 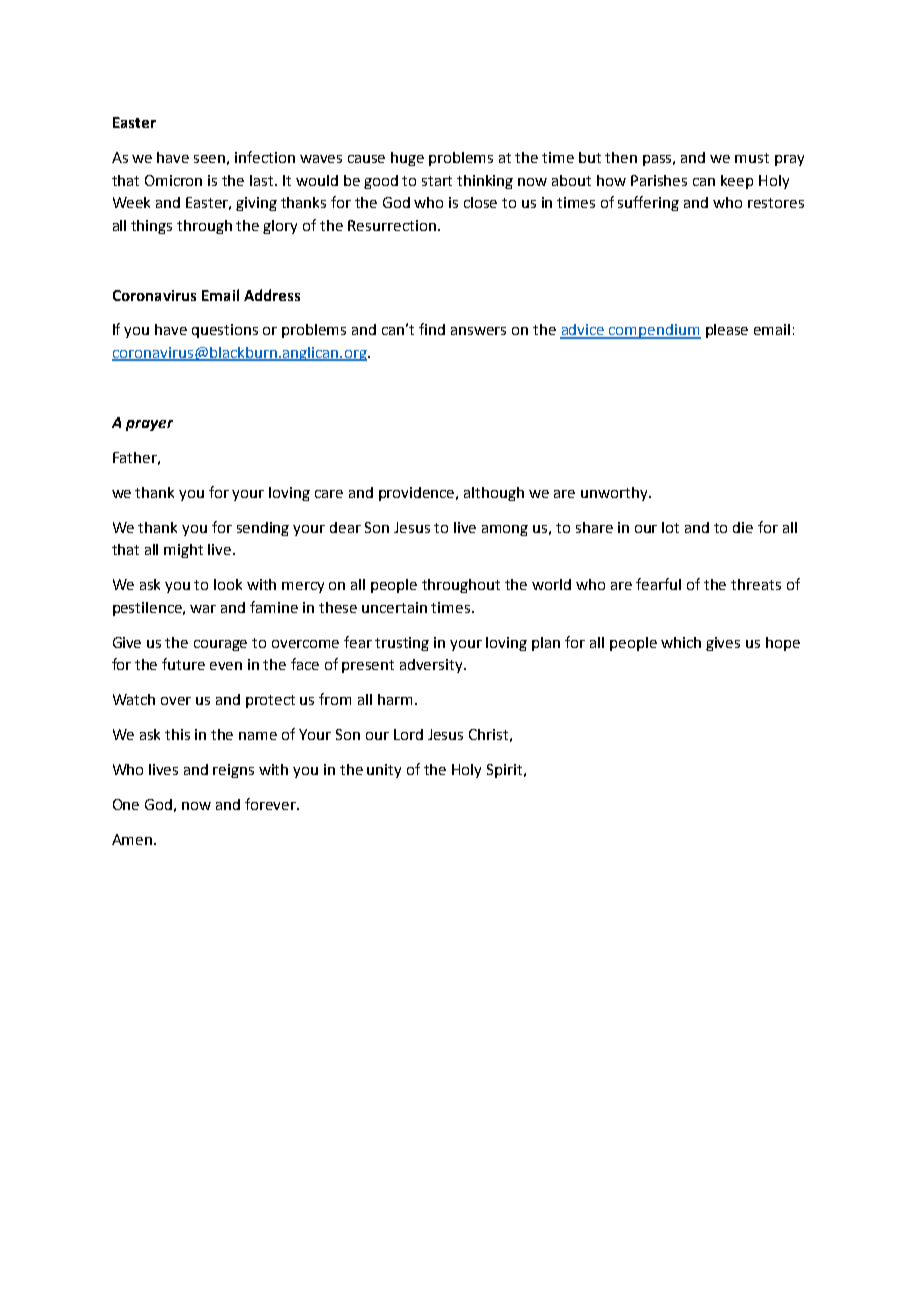 What do you see at coordinates (384, 771) in the screenshot?
I see `unity` at bounding box center [384, 771].
